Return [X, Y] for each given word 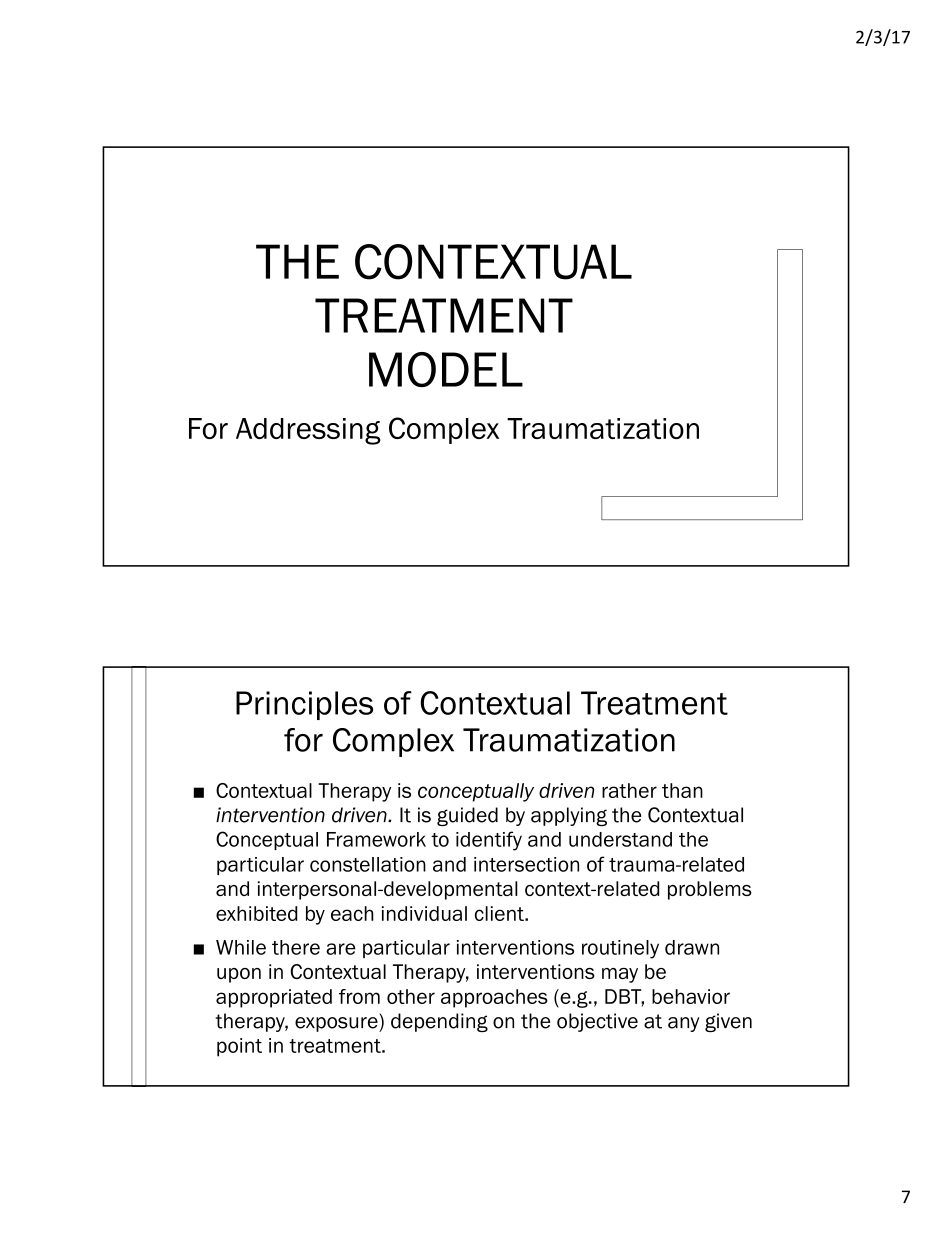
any [683, 1024]
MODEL [446, 369]
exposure [337, 1024]
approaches [494, 998]
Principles [304, 705]
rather [629, 790]
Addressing [308, 431]
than [682, 790]
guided [467, 816]
